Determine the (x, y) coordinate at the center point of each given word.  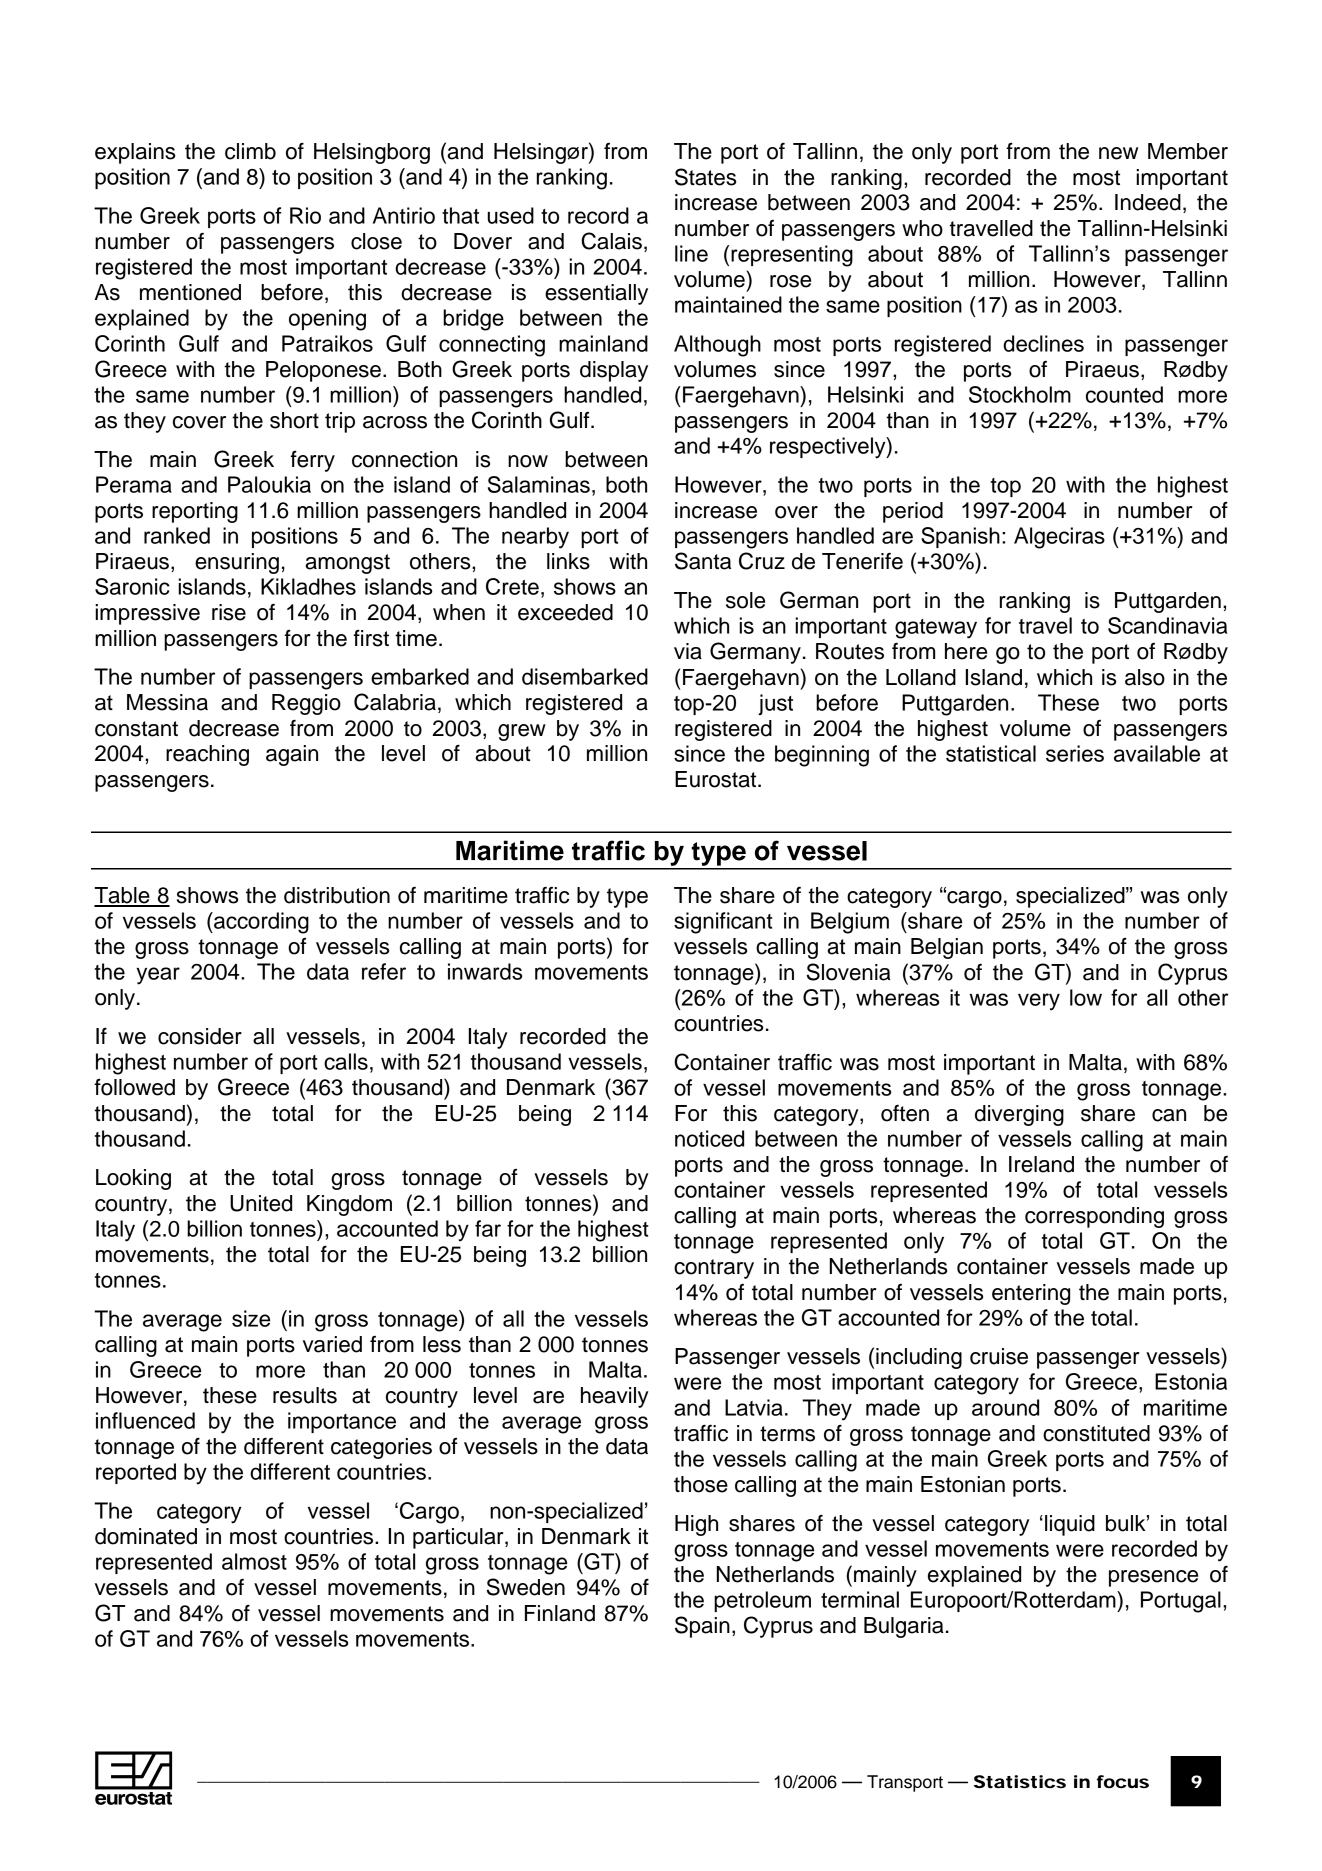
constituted (1096, 1433)
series (1075, 753)
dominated (146, 1536)
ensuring (237, 563)
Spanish (960, 537)
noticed (709, 1138)
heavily (614, 1397)
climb (250, 151)
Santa (703, 561)
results (305, 1395)
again (292, 755)
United (261, 1203)
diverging (1019, 1115)
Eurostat (717, 779)
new (1118, 153)
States (705, 177)
